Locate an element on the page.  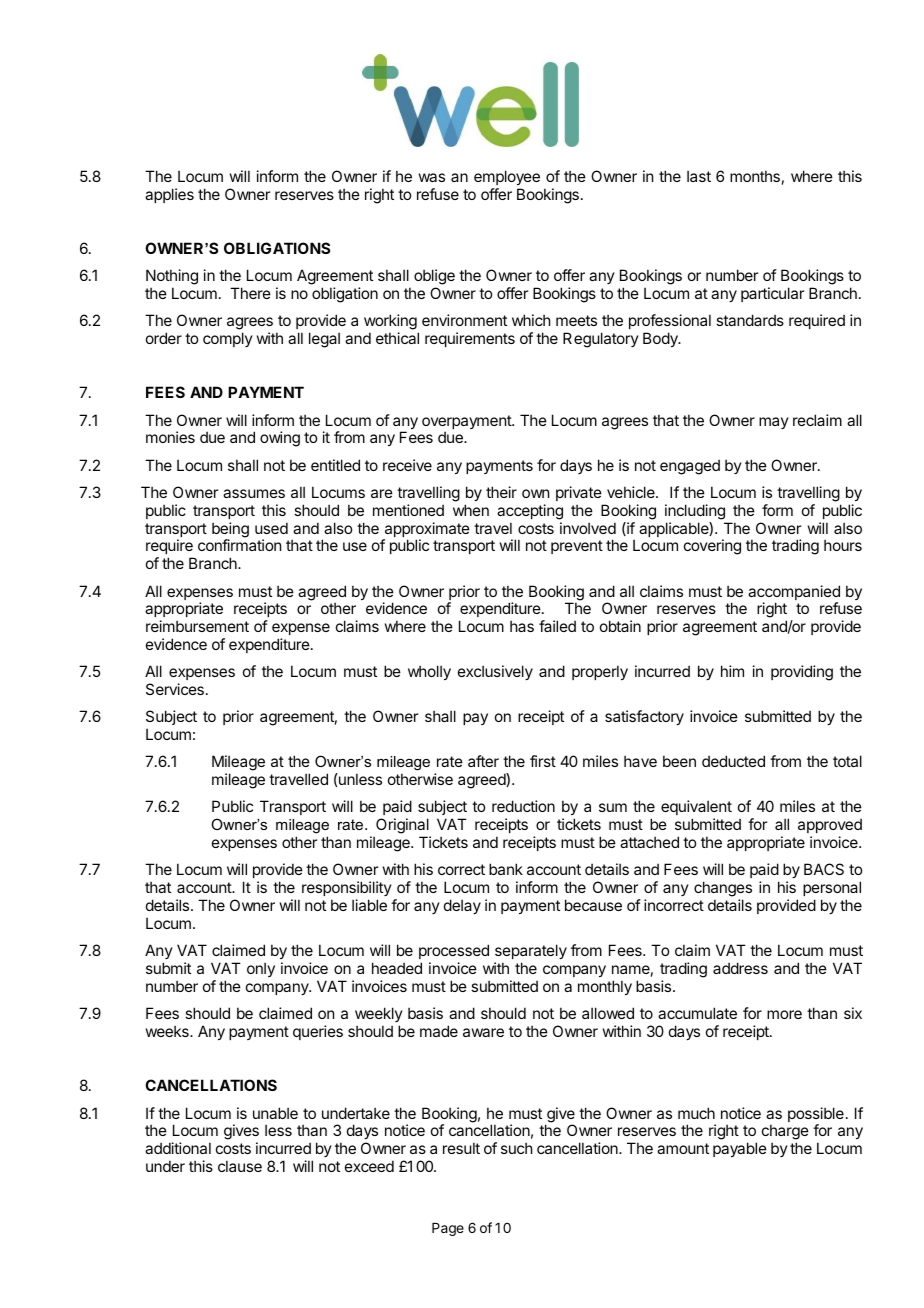
employee is located at coordinates (507, 177).
